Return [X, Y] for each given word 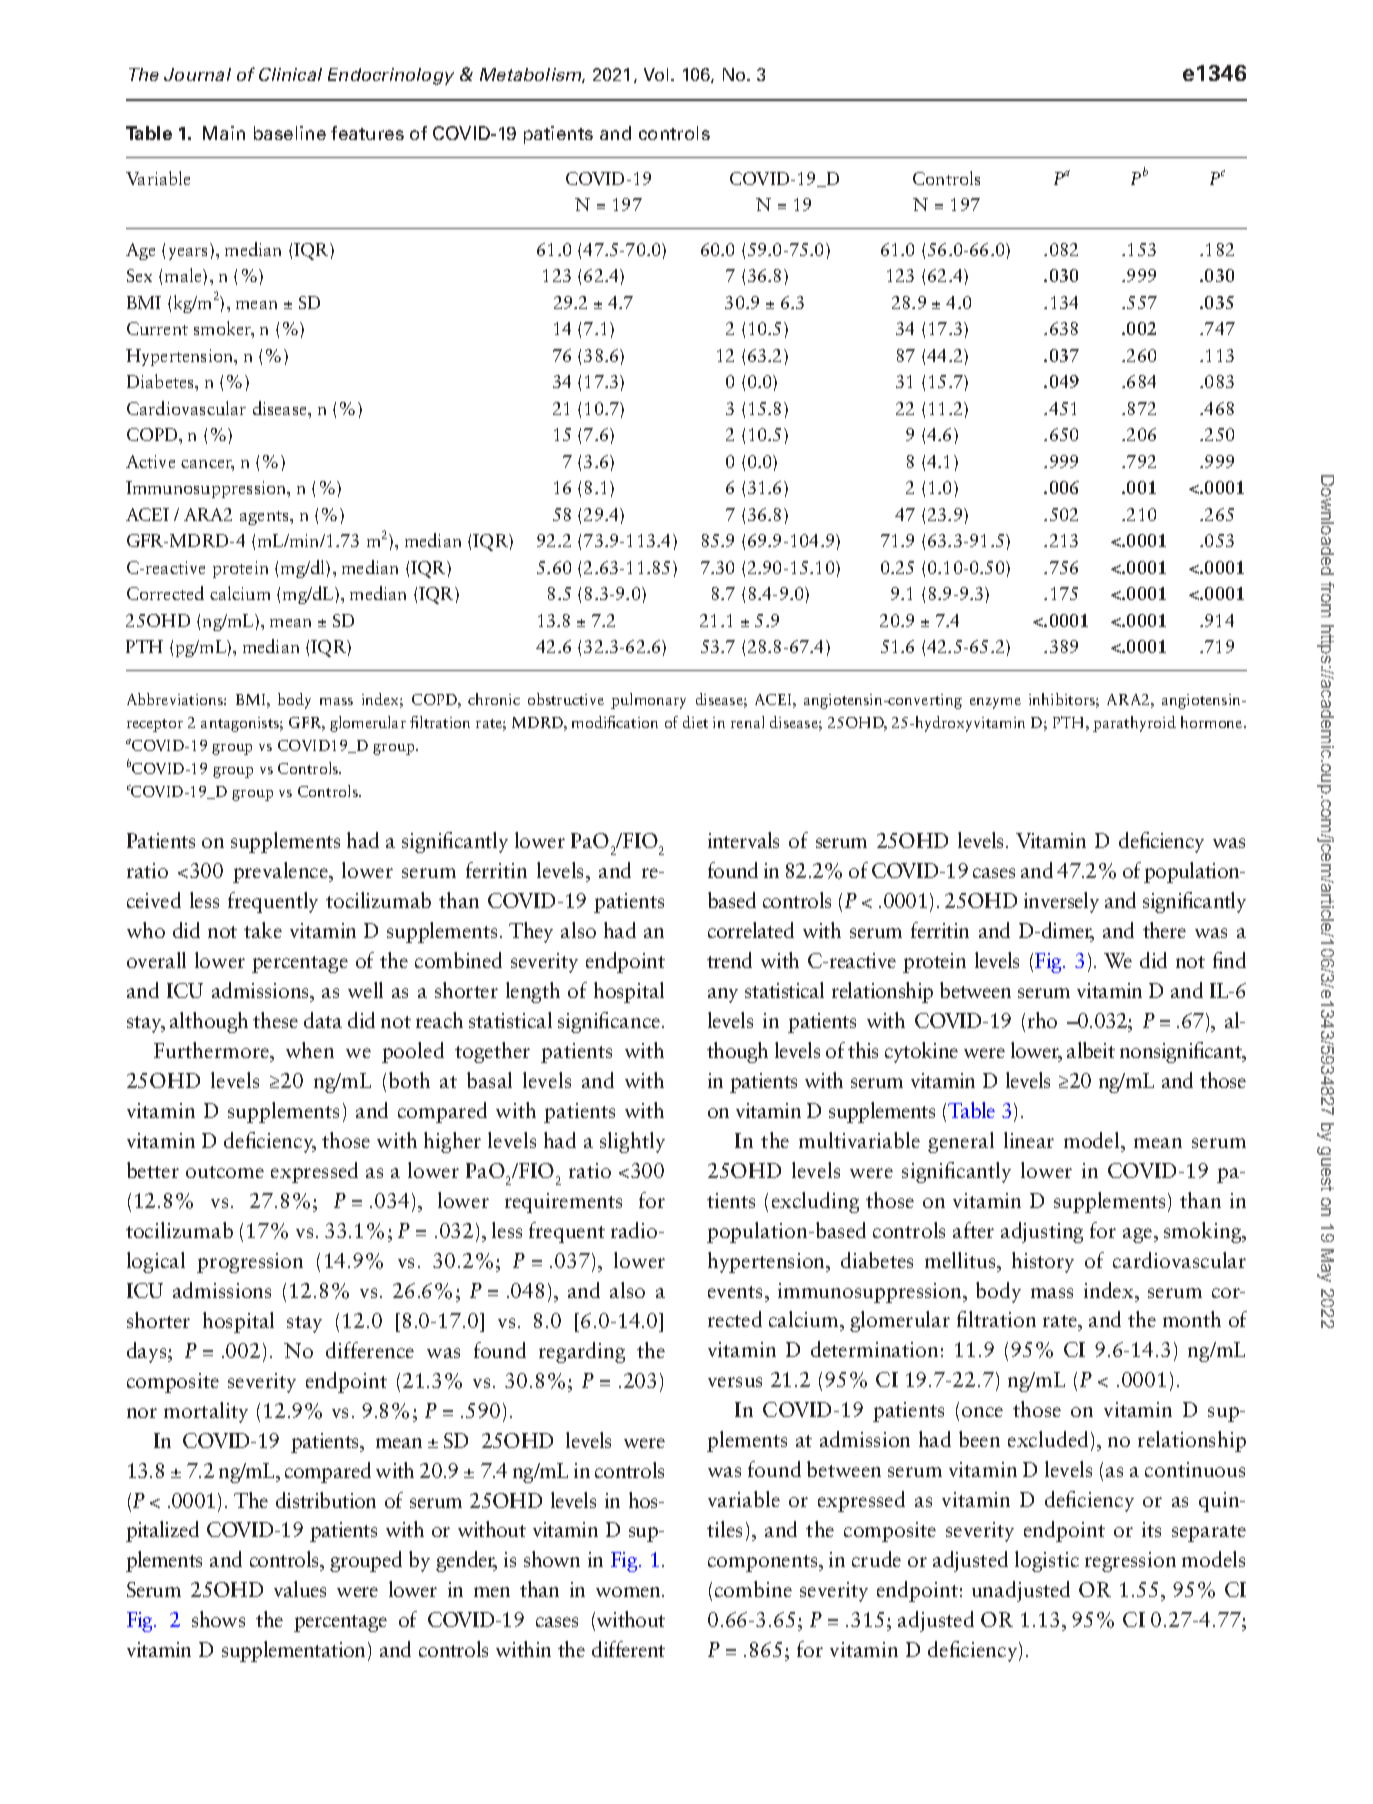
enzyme [995, 703]
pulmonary [648, 701]
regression [1130, 1562]
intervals [743, 840]
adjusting [1042, 1232]
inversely [1061, 902]
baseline [290, 133]
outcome [225, 1172]
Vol [658, 74]
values [300, 1589]
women [629, 1592]
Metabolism [532, 75]
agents [265, 518]
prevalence [281, 872]
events [737, 1292]
